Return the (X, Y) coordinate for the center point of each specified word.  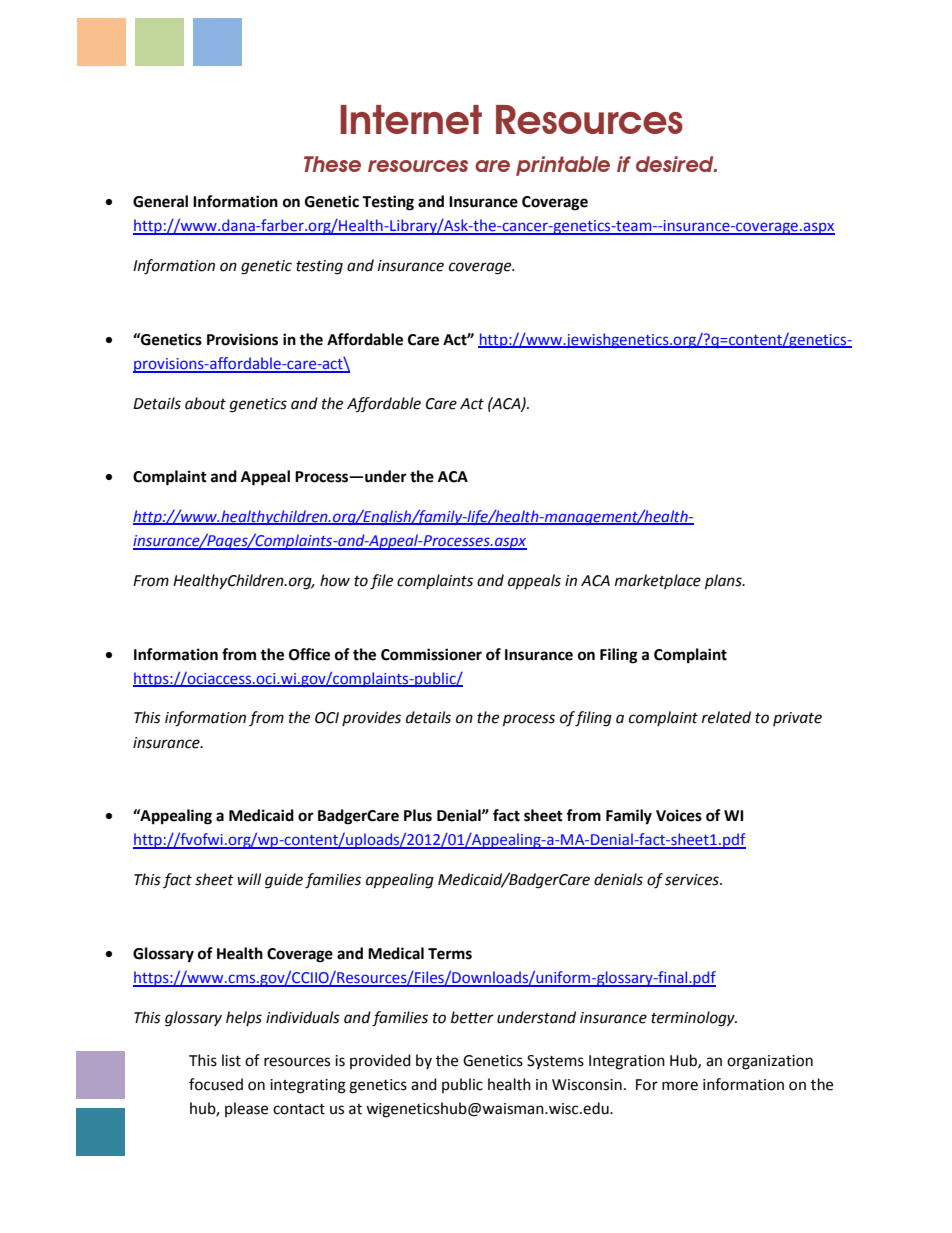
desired (676, 164)
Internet (411, 119)
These (332, 164)
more (680, 1086)
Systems (555, 1062)
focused (216, 1084)
